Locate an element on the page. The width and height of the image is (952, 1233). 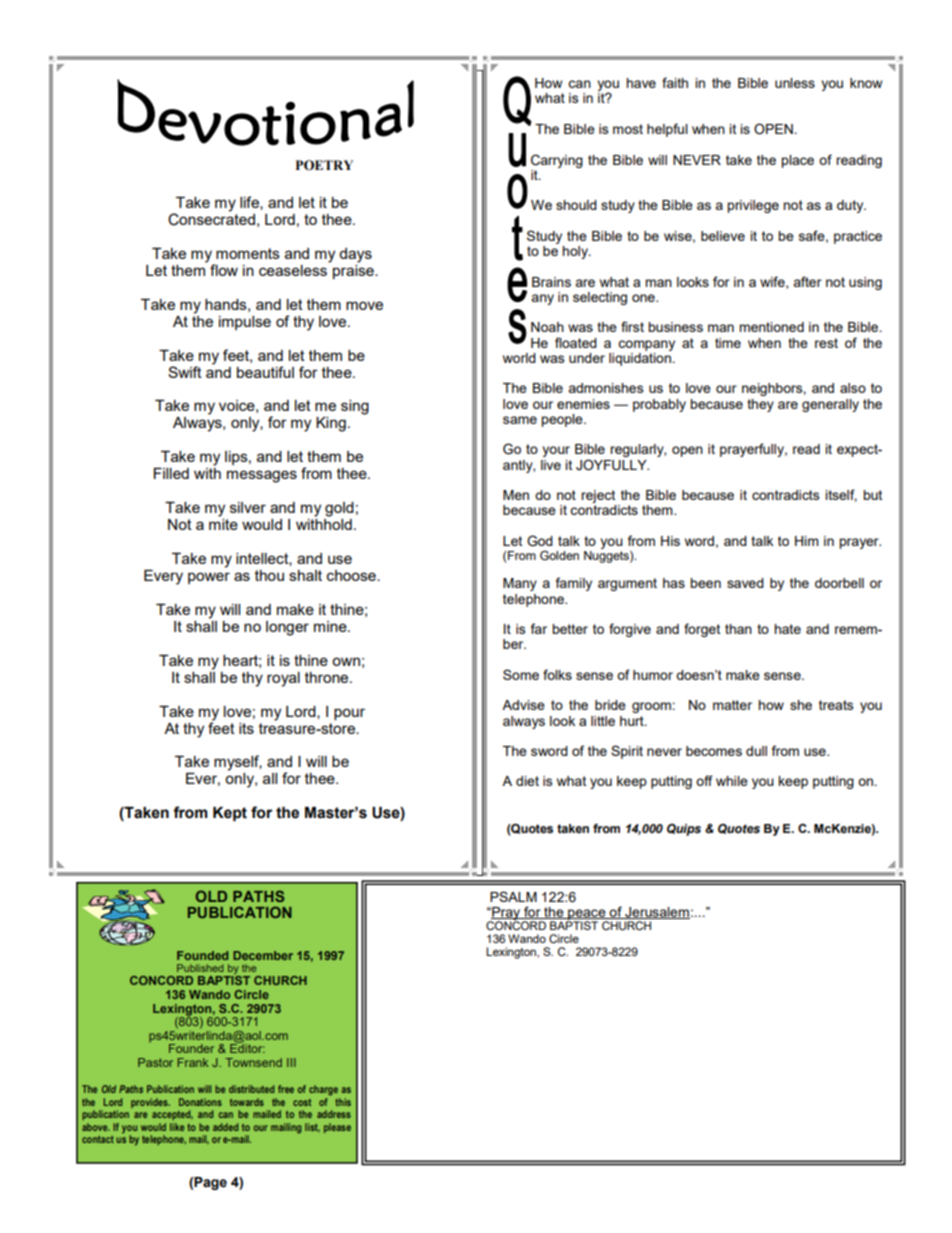
Jerusalem is located at coordinates (656, 913).
